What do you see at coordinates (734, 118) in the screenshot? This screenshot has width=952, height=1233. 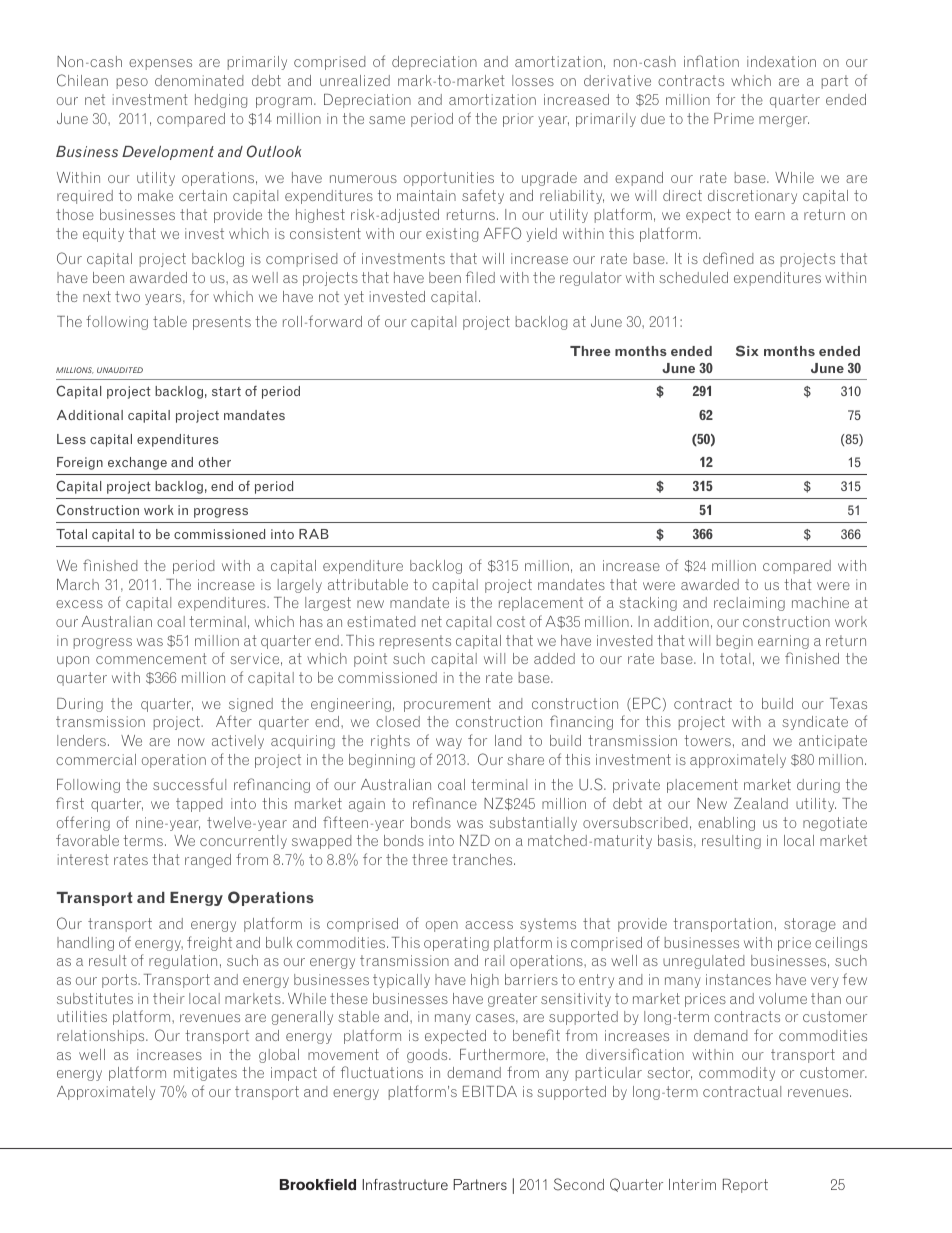 I see `Prime` at bounding box center [734, 118].
